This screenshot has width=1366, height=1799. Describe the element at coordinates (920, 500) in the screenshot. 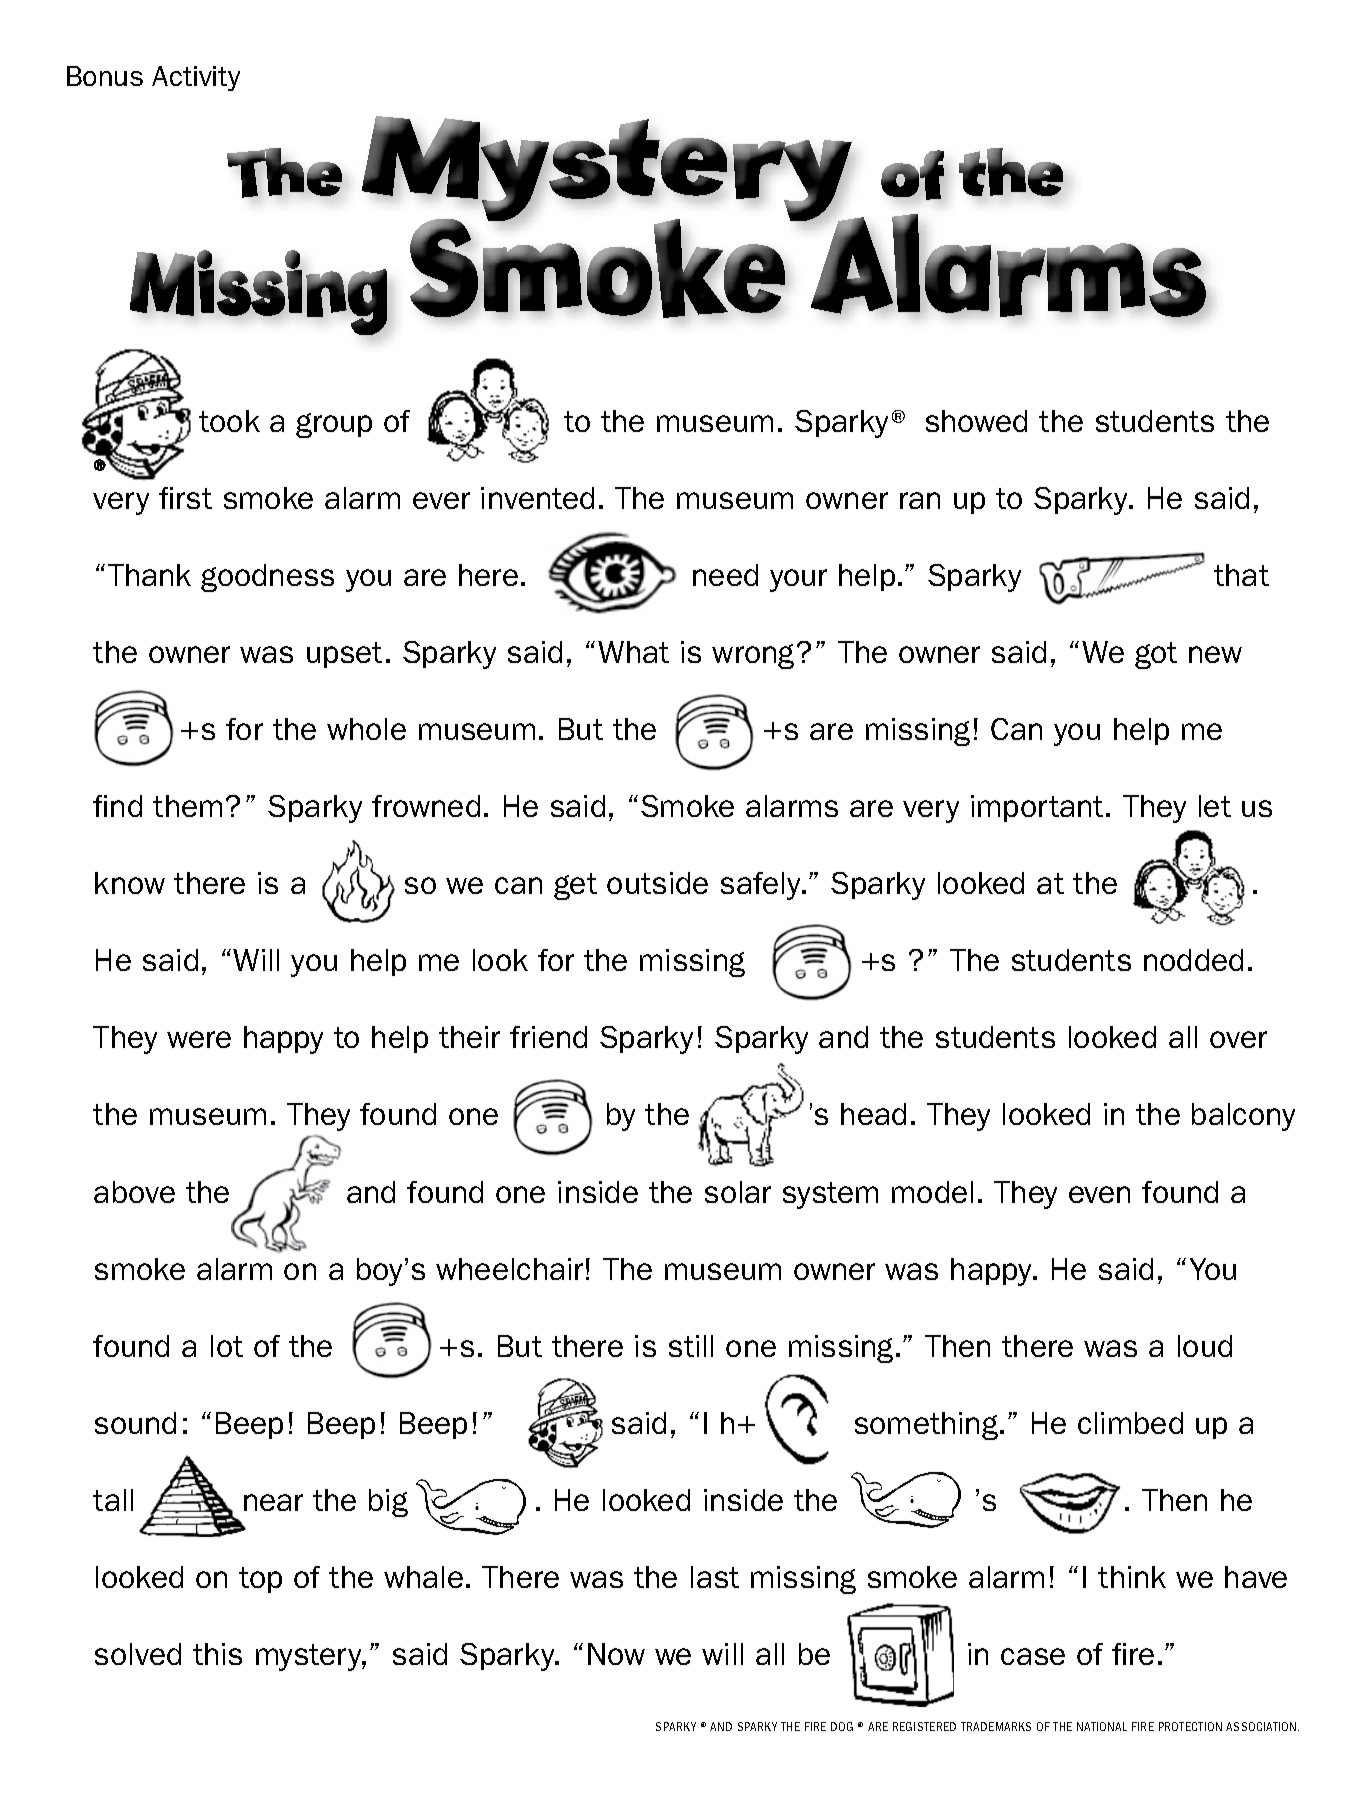

I see `ran` at that location.
